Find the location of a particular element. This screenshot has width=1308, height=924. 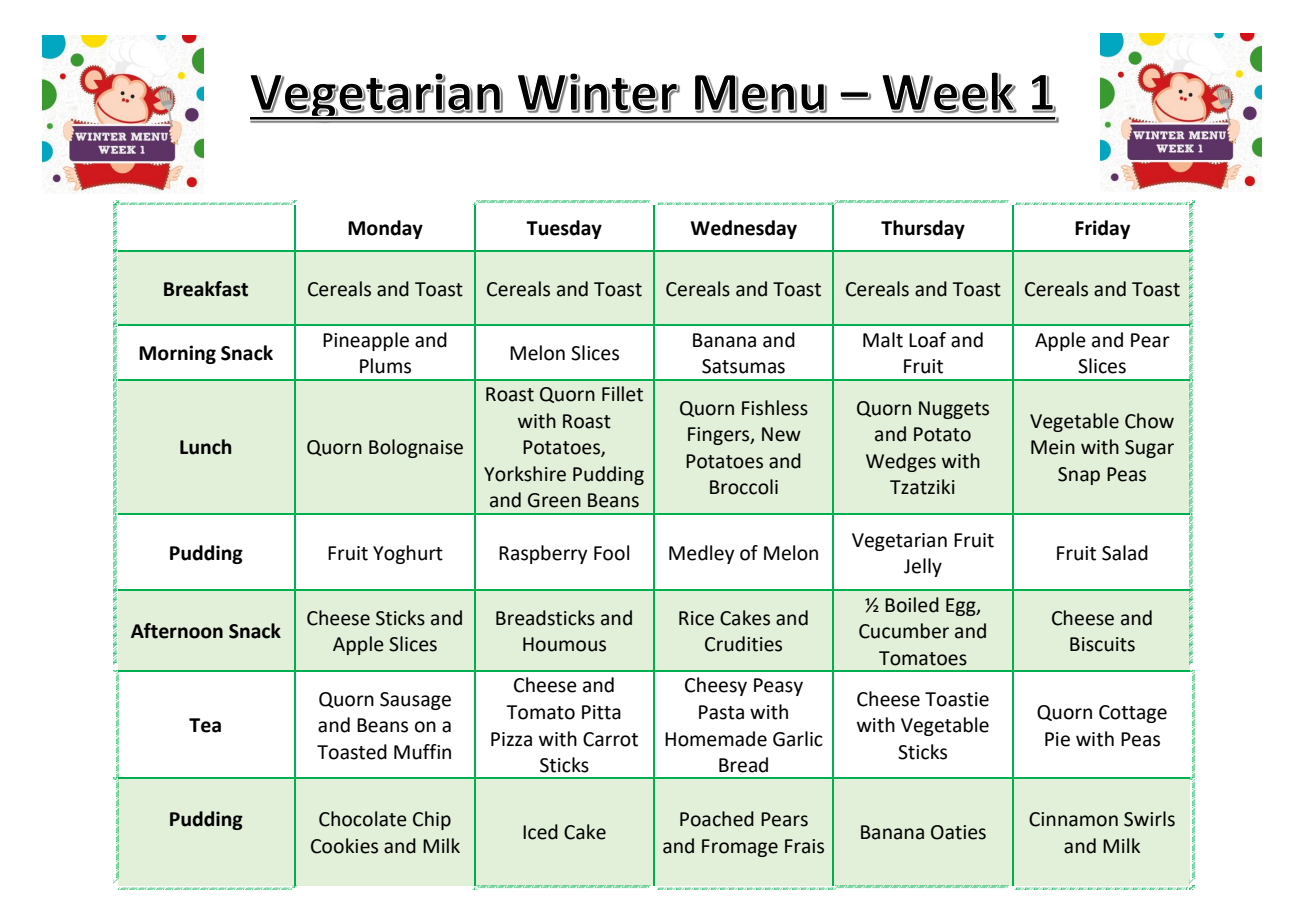

Salad is located at coordinates (1125, 553).
